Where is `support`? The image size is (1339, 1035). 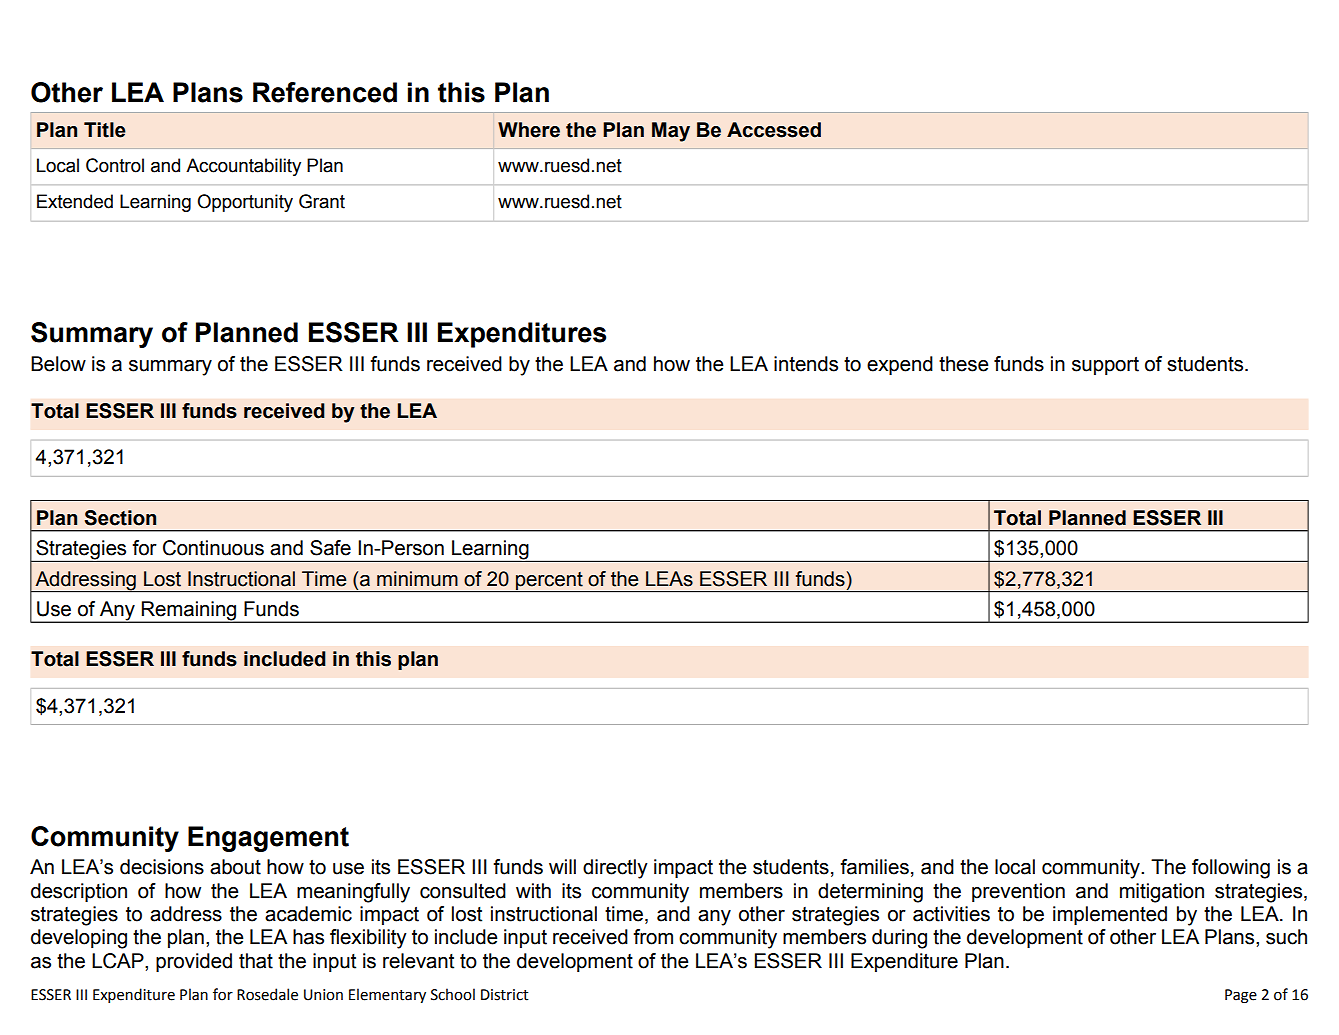
support is located at coordinates (1105, 366).
